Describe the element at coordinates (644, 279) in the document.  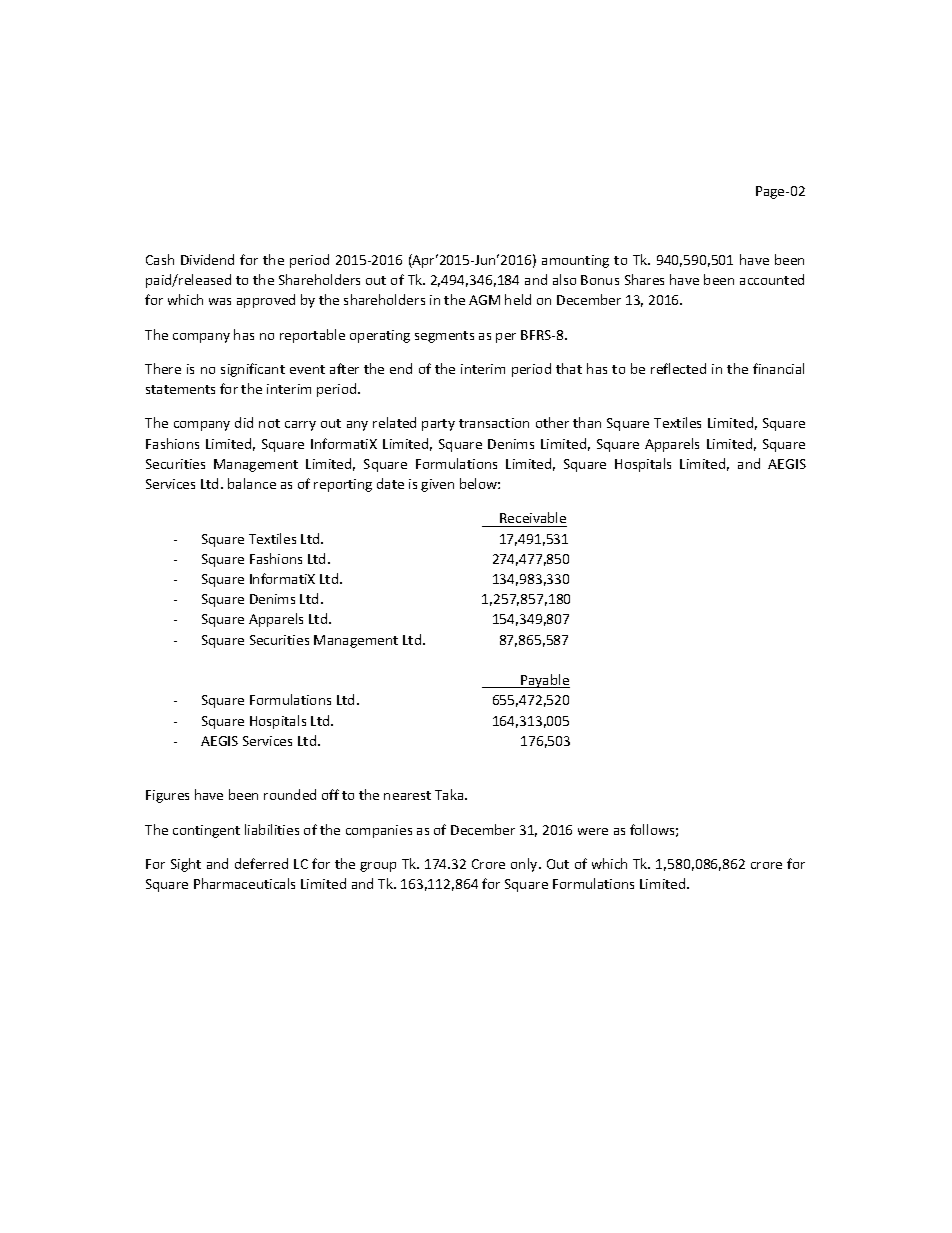
I see `Shares` at that location.
